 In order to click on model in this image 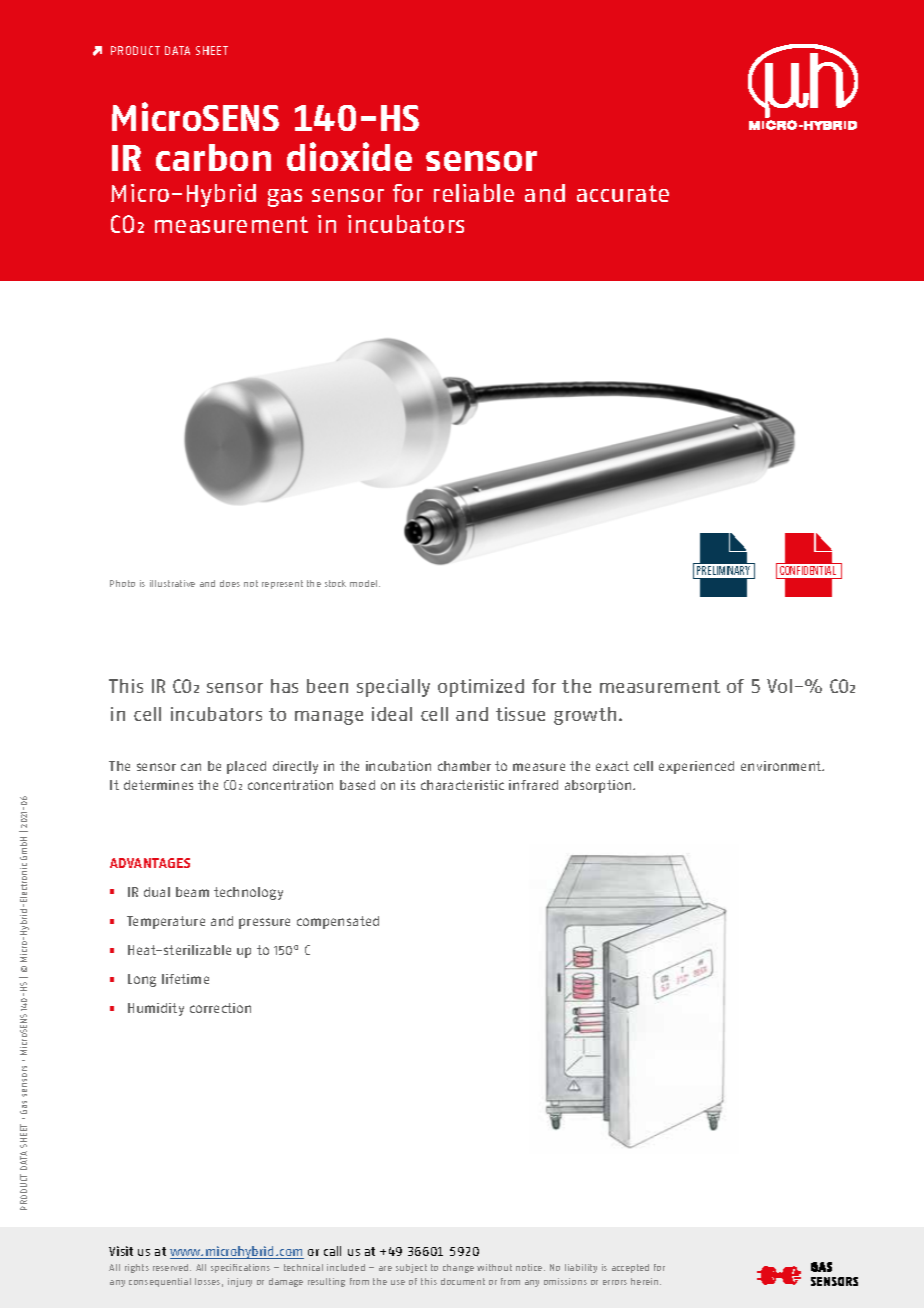, I will do `click(365, 583)`.
